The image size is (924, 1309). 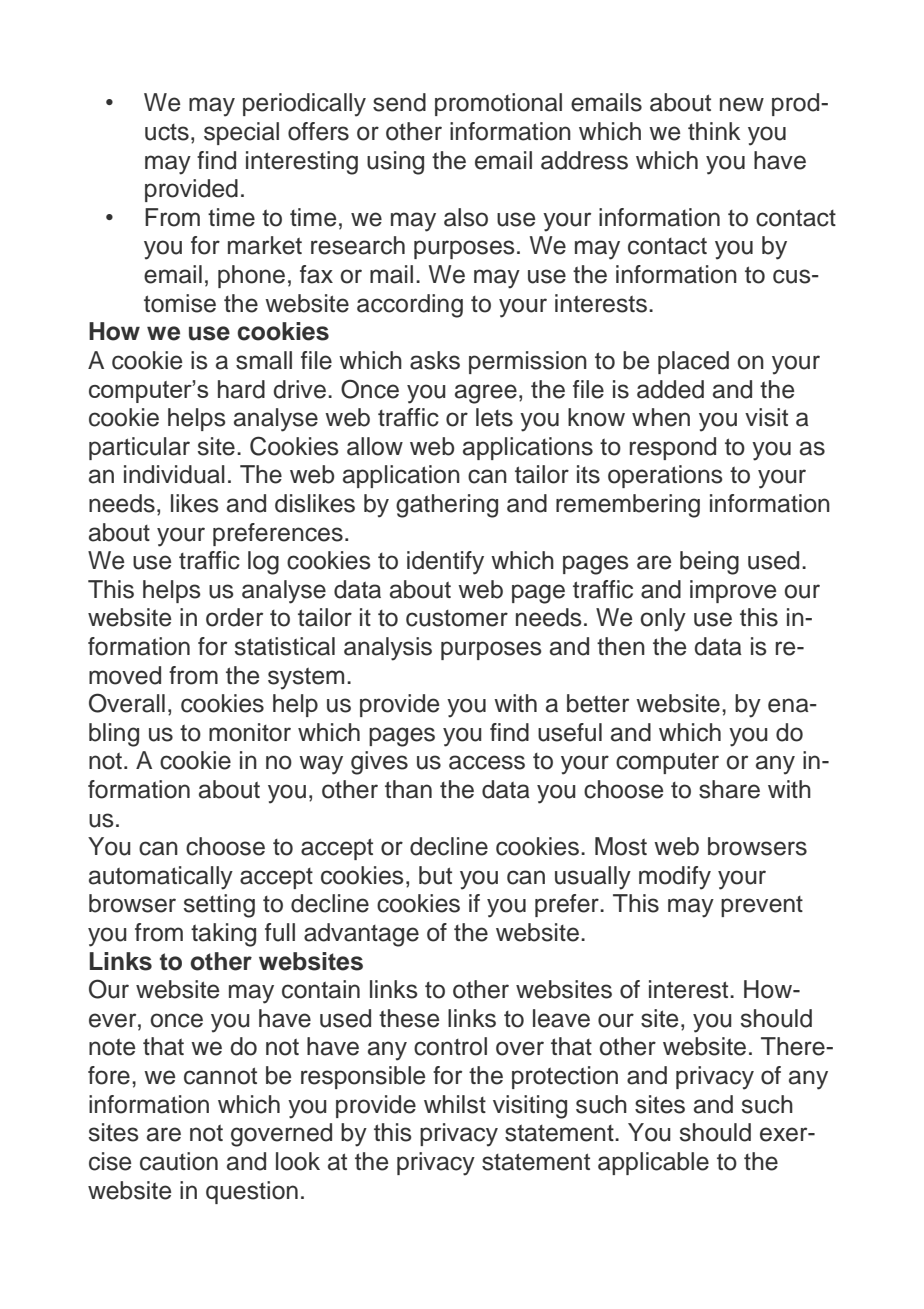 I want to click on customer, so click(x=457, y=618).
